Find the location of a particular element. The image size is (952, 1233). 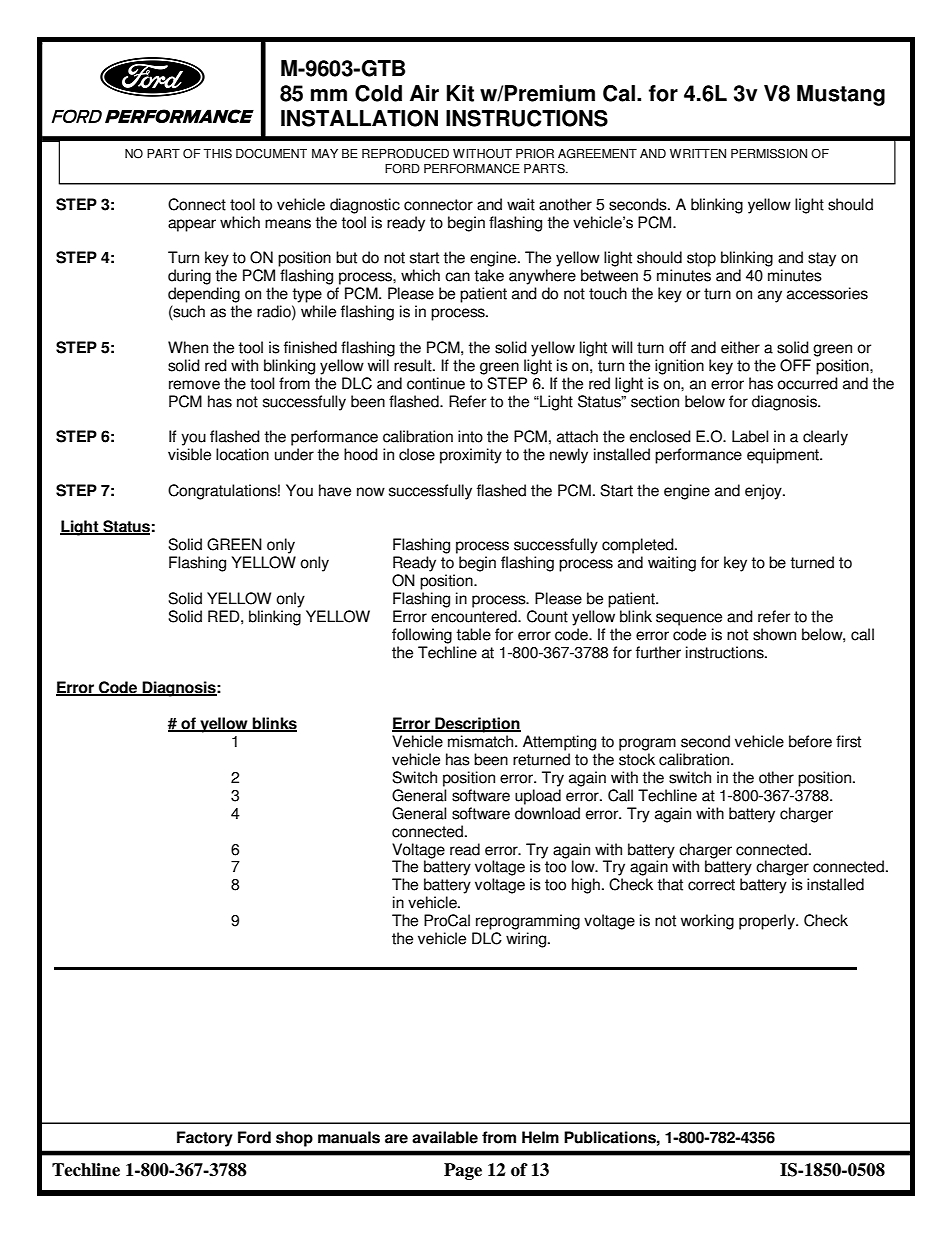

upload is located at coordinates (538, 797).
